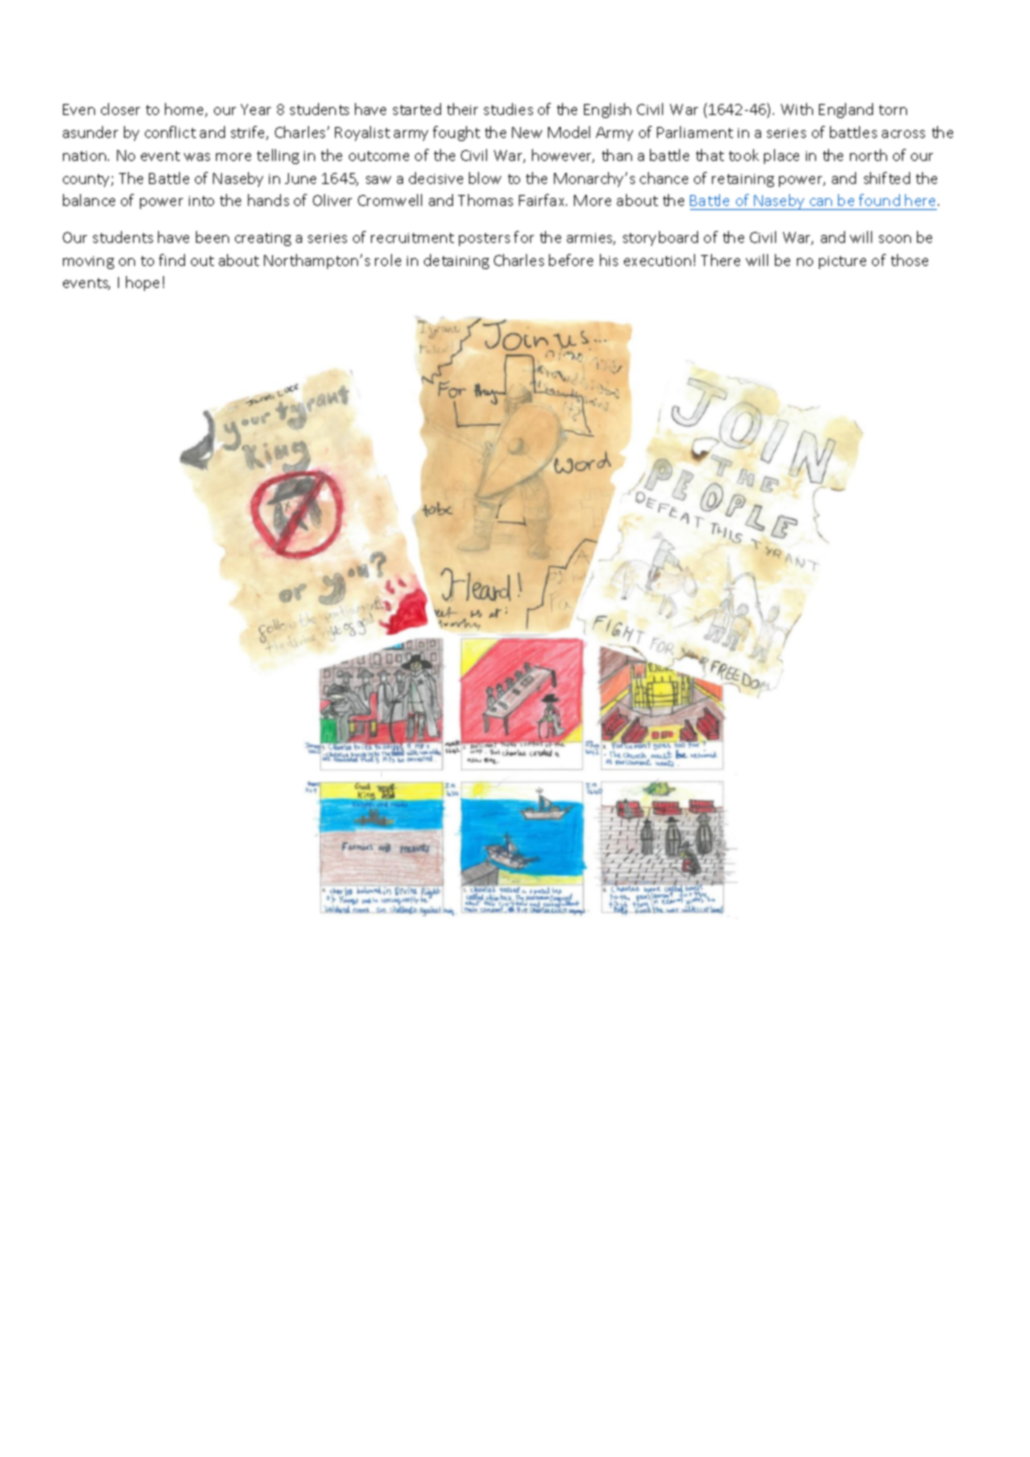  What do you see at coordinates (485, 200) in the page?
I see `Thomas` at bounding box center [485, 200].
